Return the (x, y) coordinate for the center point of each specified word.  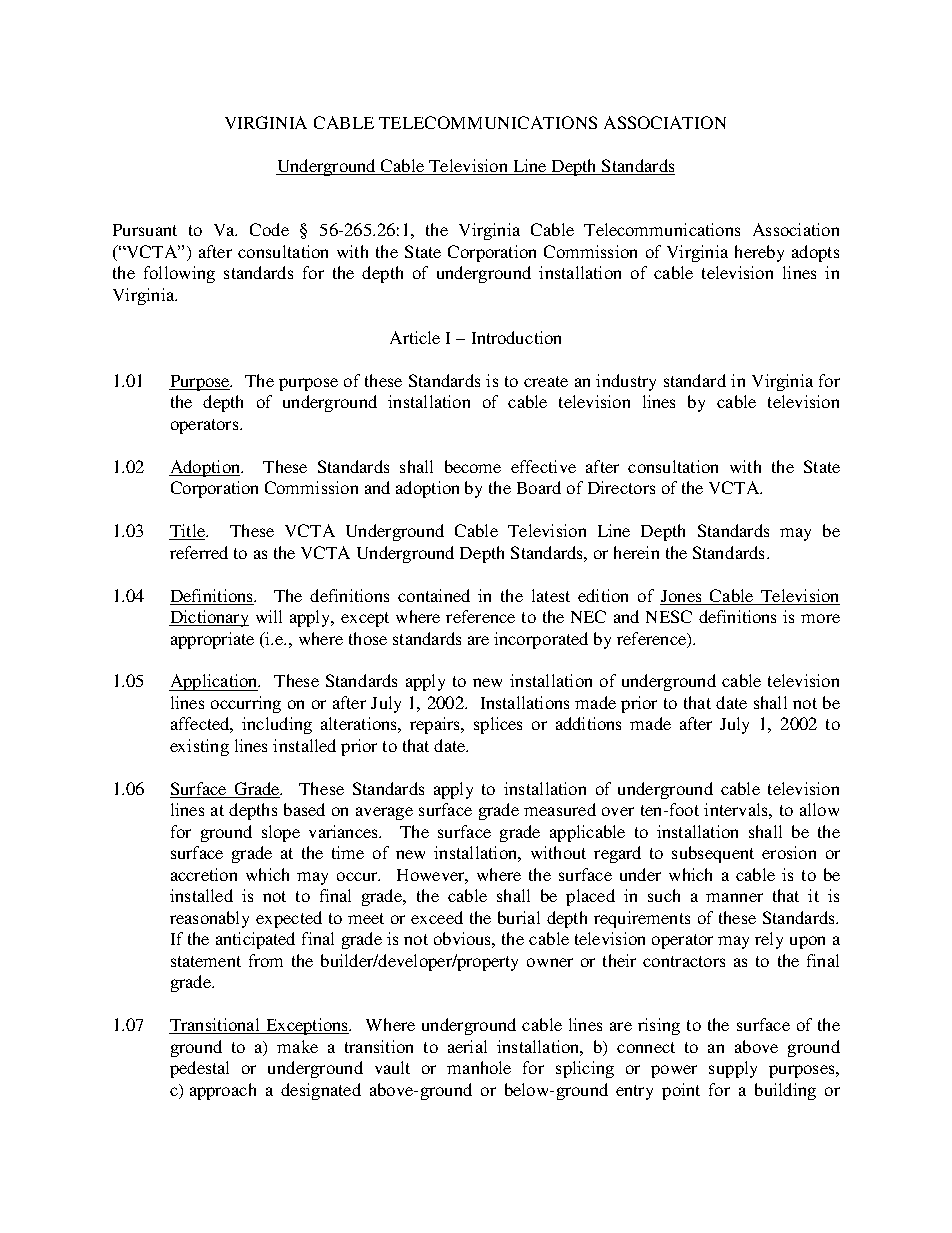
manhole (479, 1067)
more (820, 618)
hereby (759, 253)
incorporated (541, 640)
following (179, 274)
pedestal (199, 1069)
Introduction (516, 337)
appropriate (212, 640)
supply (733, 1069)
